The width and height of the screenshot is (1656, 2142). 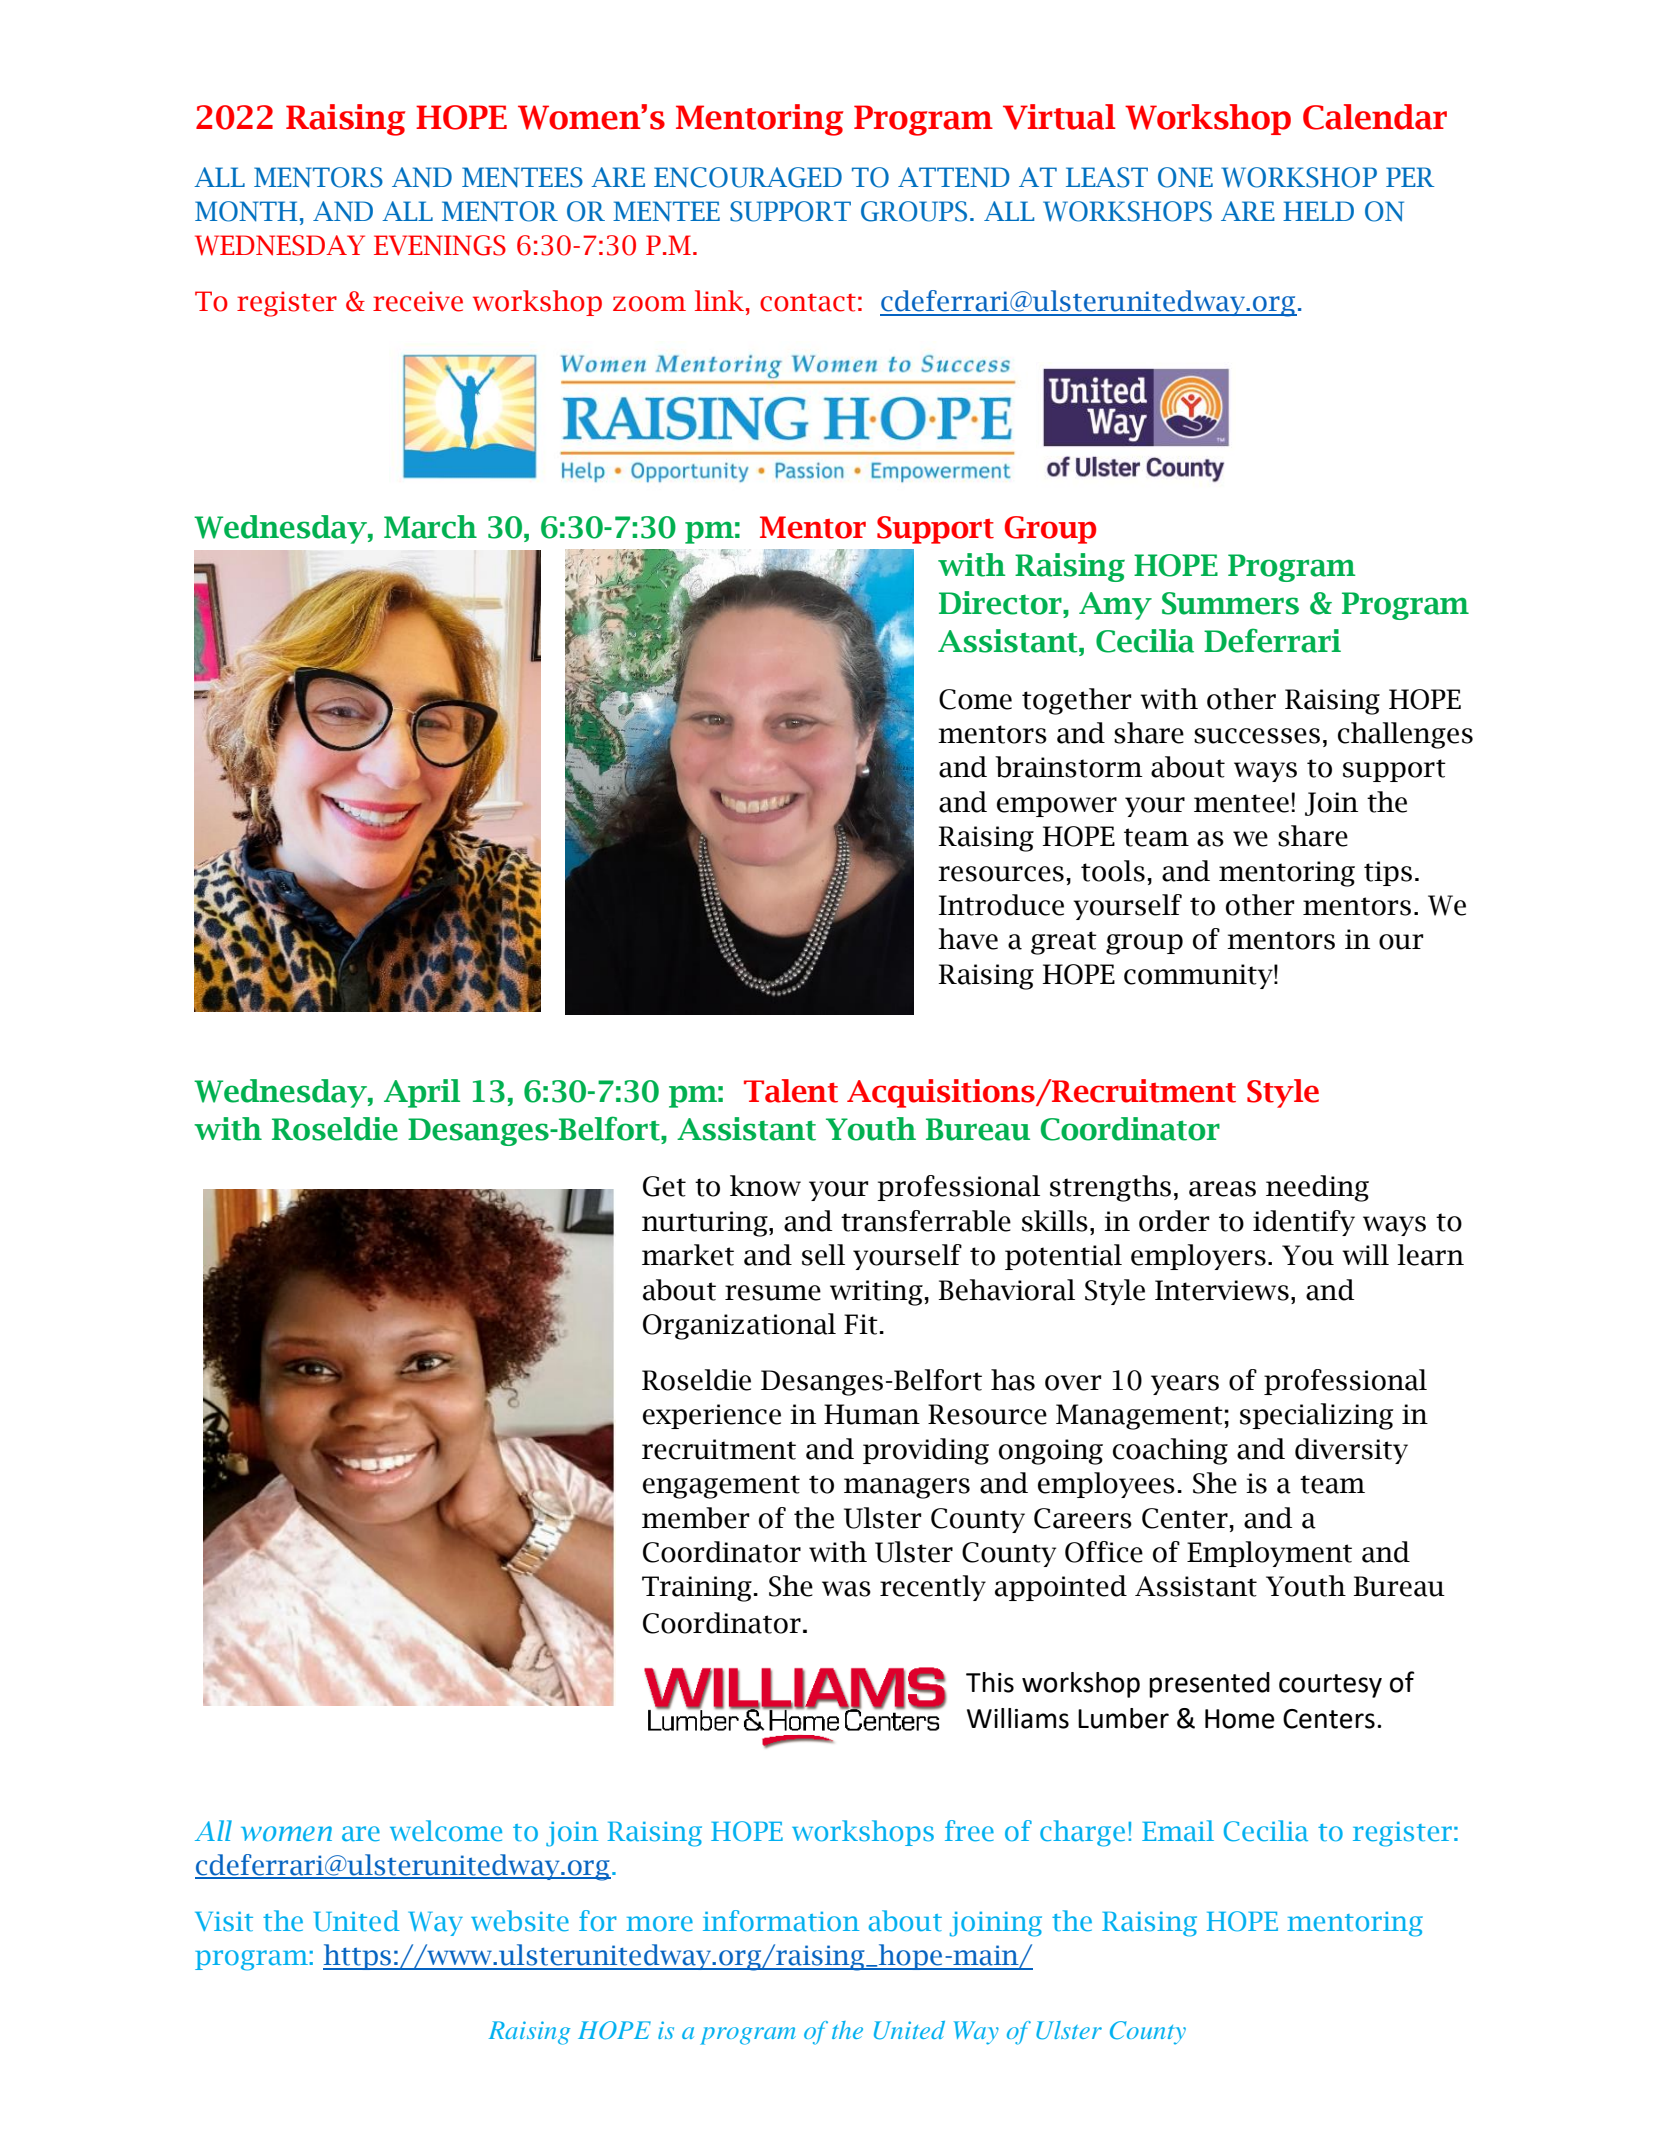 I want to click on Visit, so click(x=224, y=1922).
